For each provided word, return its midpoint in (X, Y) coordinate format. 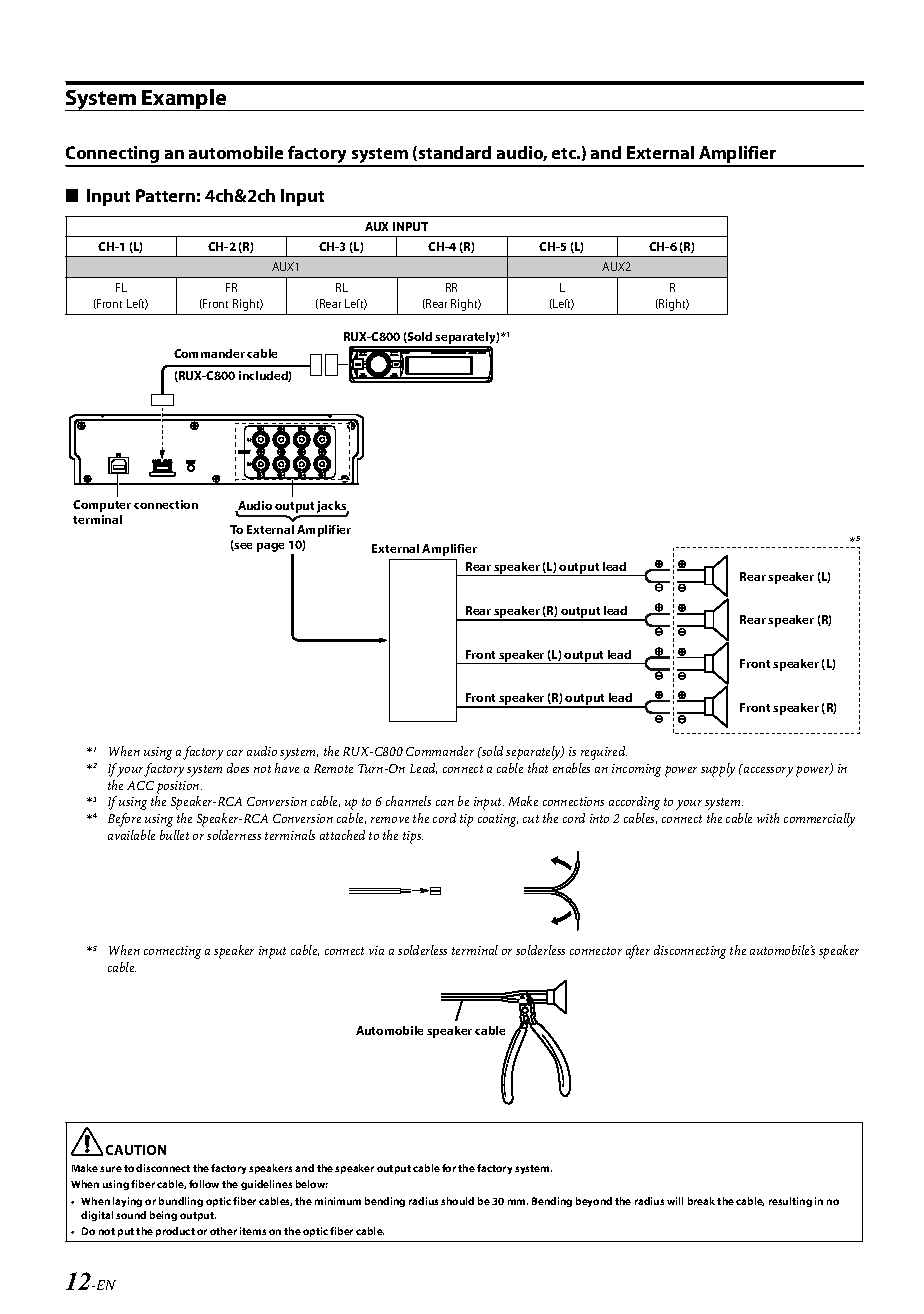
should (457, 1201)
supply (718, 770)
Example (185, 100)
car (235, 753)
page (270, 547)
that (538, 768)
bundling (181, 1202)
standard (455, 152)
